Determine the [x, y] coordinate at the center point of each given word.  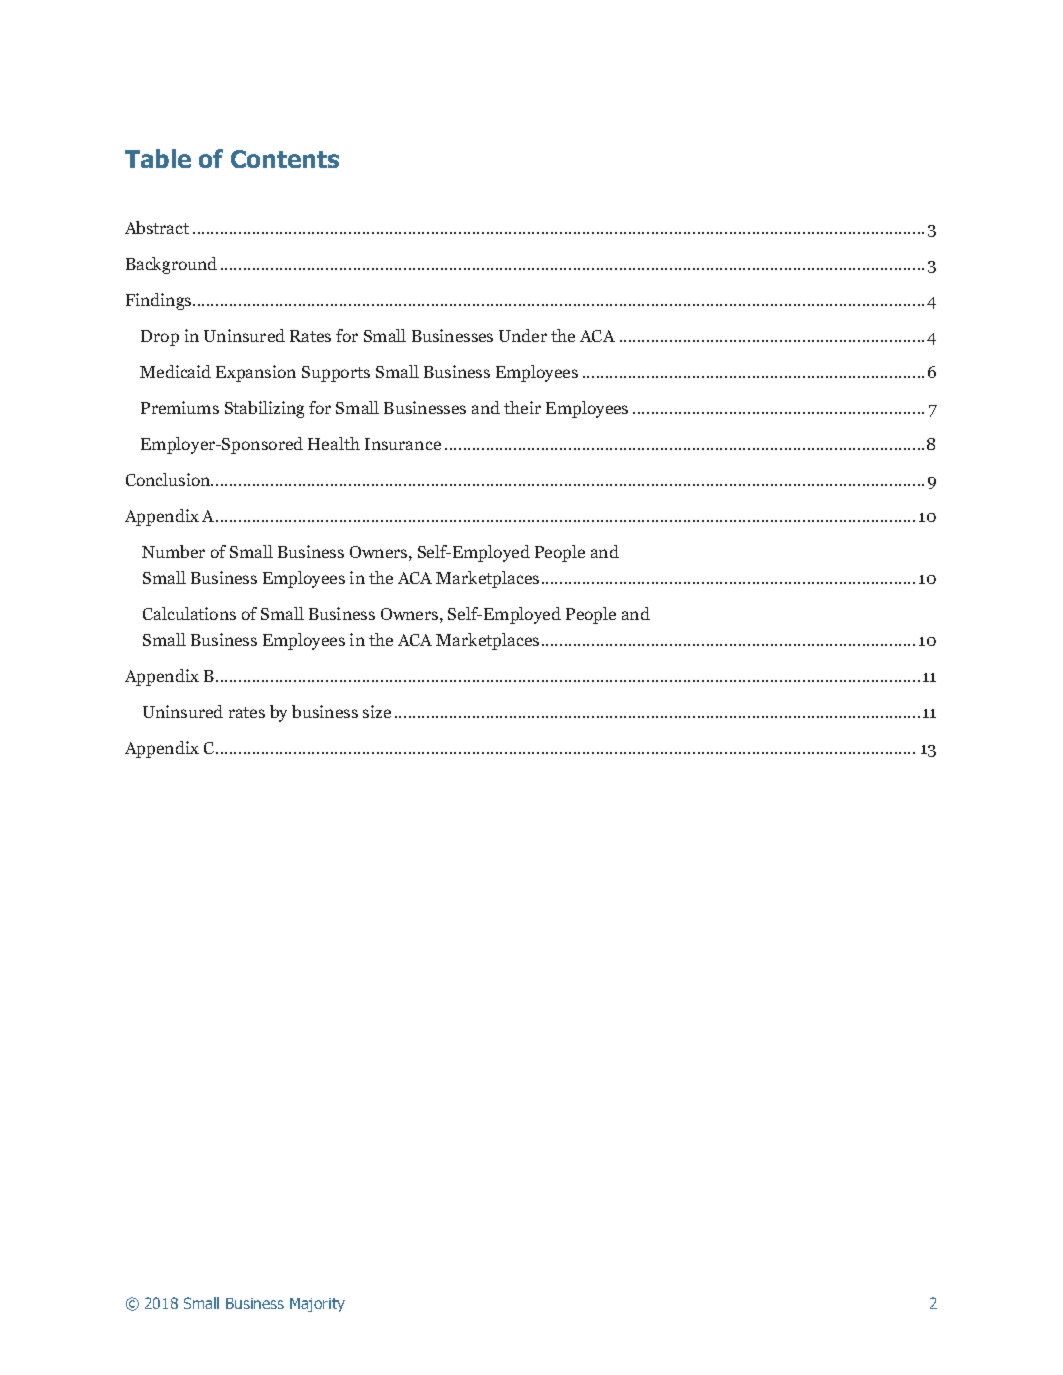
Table [158, 158]
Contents [285, 159]
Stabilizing [264, 409]
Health [334, 443]
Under [523, 335]
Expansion [256, 373]
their [522, 407]
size [377, 711]
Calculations [189, 613]
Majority [317, 1305]
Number [173, 551]
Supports [336, 374]
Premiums [180, 407]
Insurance [403, 444]
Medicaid [175, 371]
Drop [160, 338]
